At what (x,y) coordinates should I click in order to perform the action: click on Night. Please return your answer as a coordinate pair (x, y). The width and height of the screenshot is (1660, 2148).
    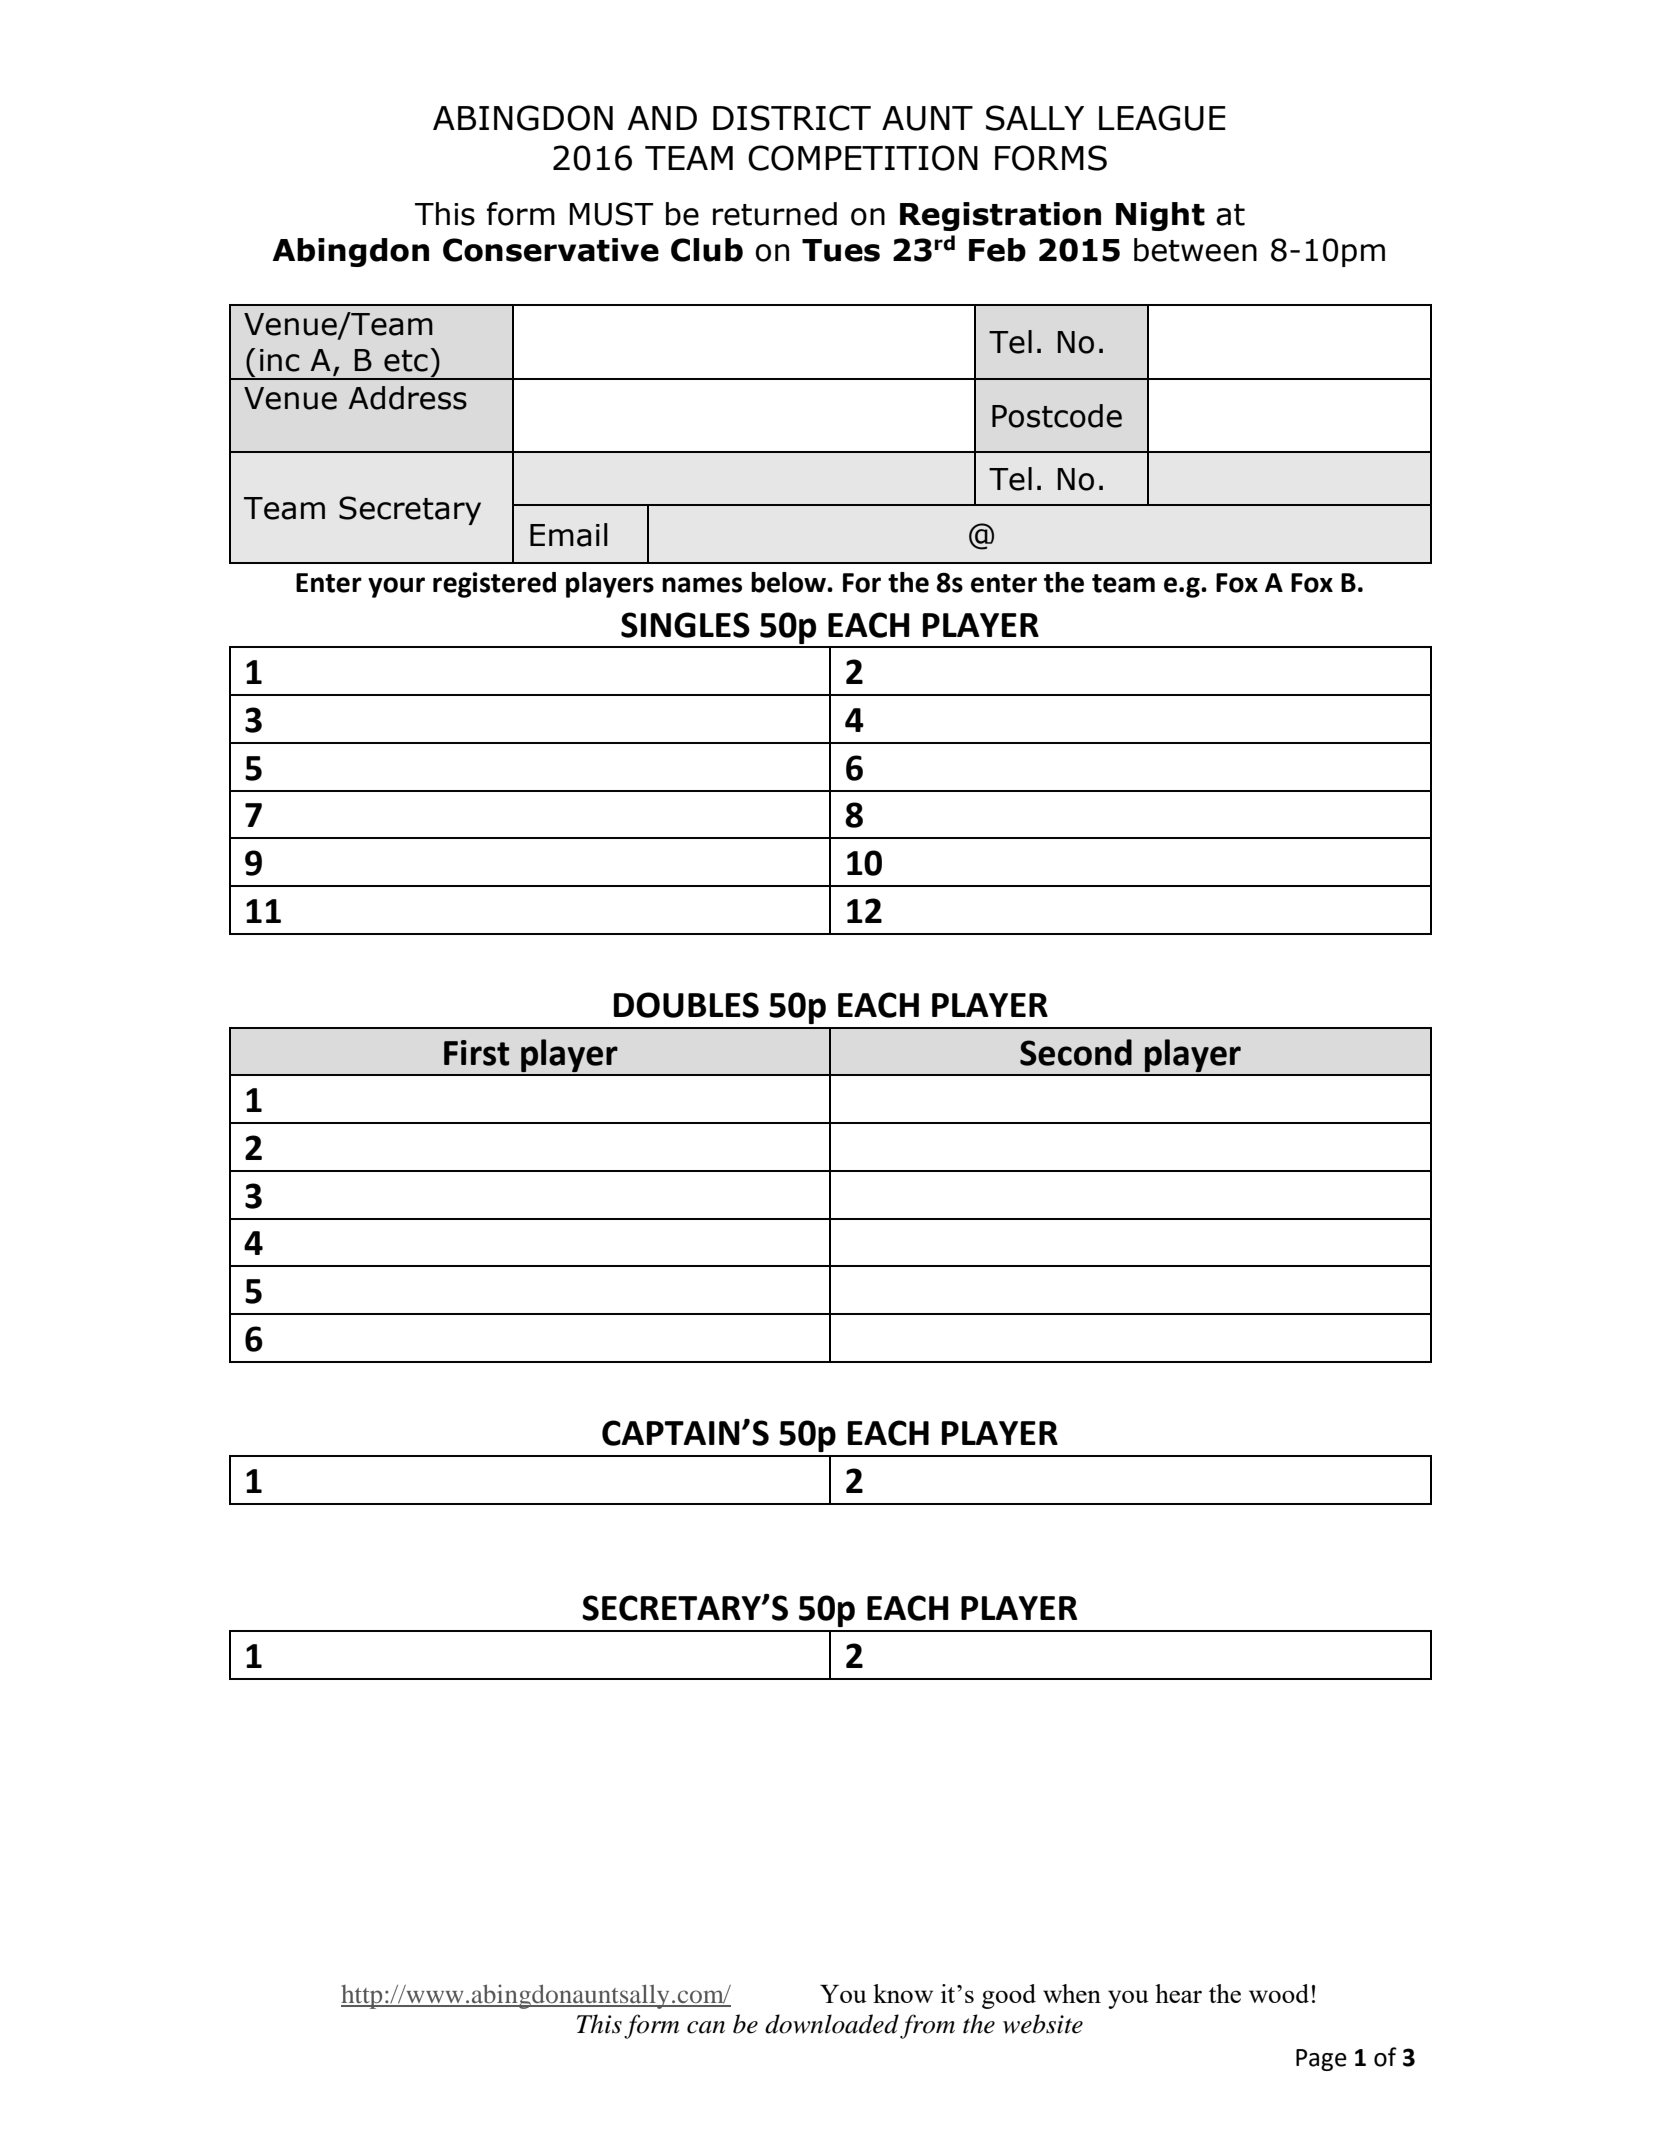
    Looking at the image, I should click on (1160, 216).
